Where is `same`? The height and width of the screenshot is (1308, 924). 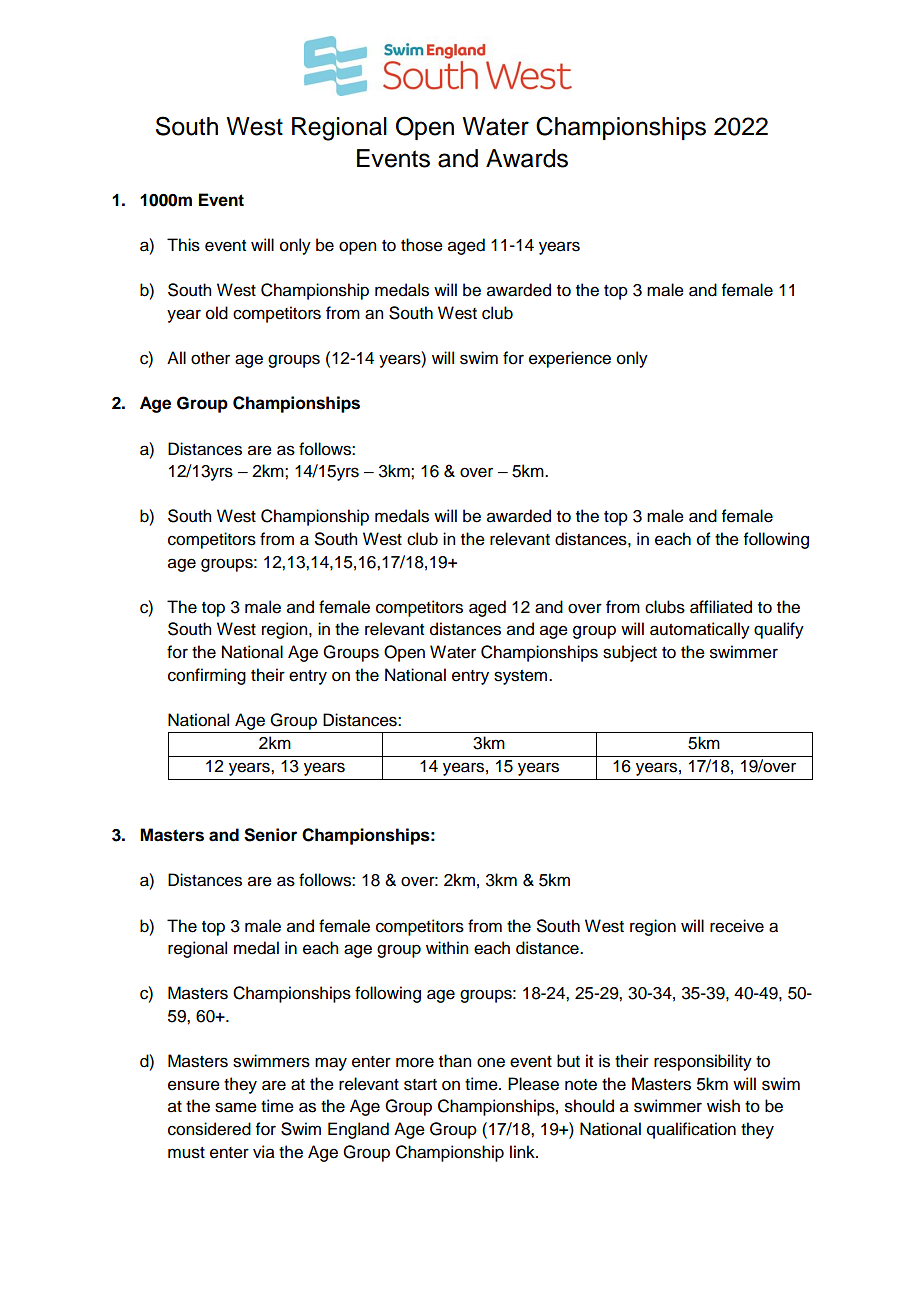 same is located at coordinates (236, 1107).
